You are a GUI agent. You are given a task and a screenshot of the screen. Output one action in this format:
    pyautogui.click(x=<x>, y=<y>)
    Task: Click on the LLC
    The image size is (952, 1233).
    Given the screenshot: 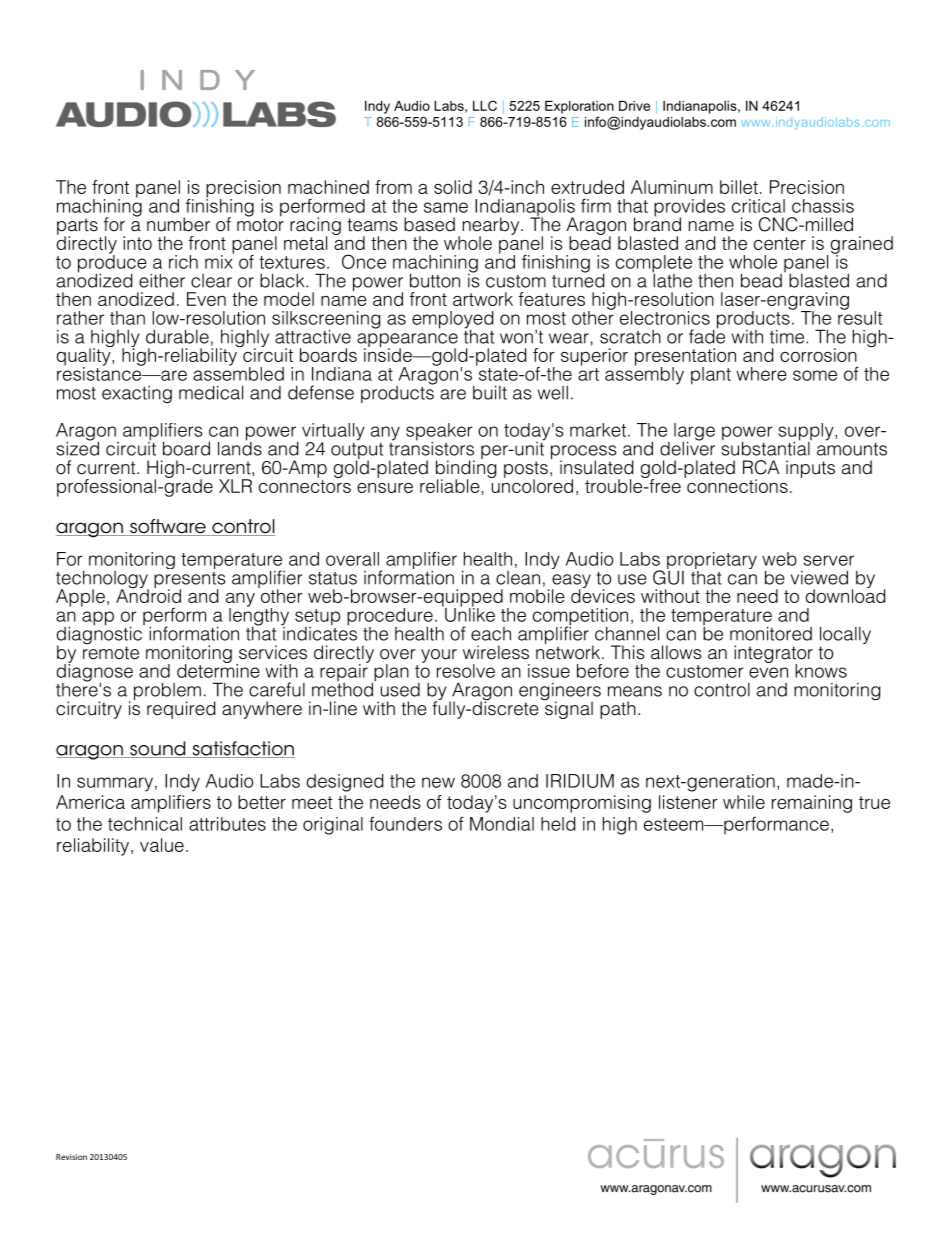 What is the action you would take?
    pyautogui.click(x=485, y=105)
